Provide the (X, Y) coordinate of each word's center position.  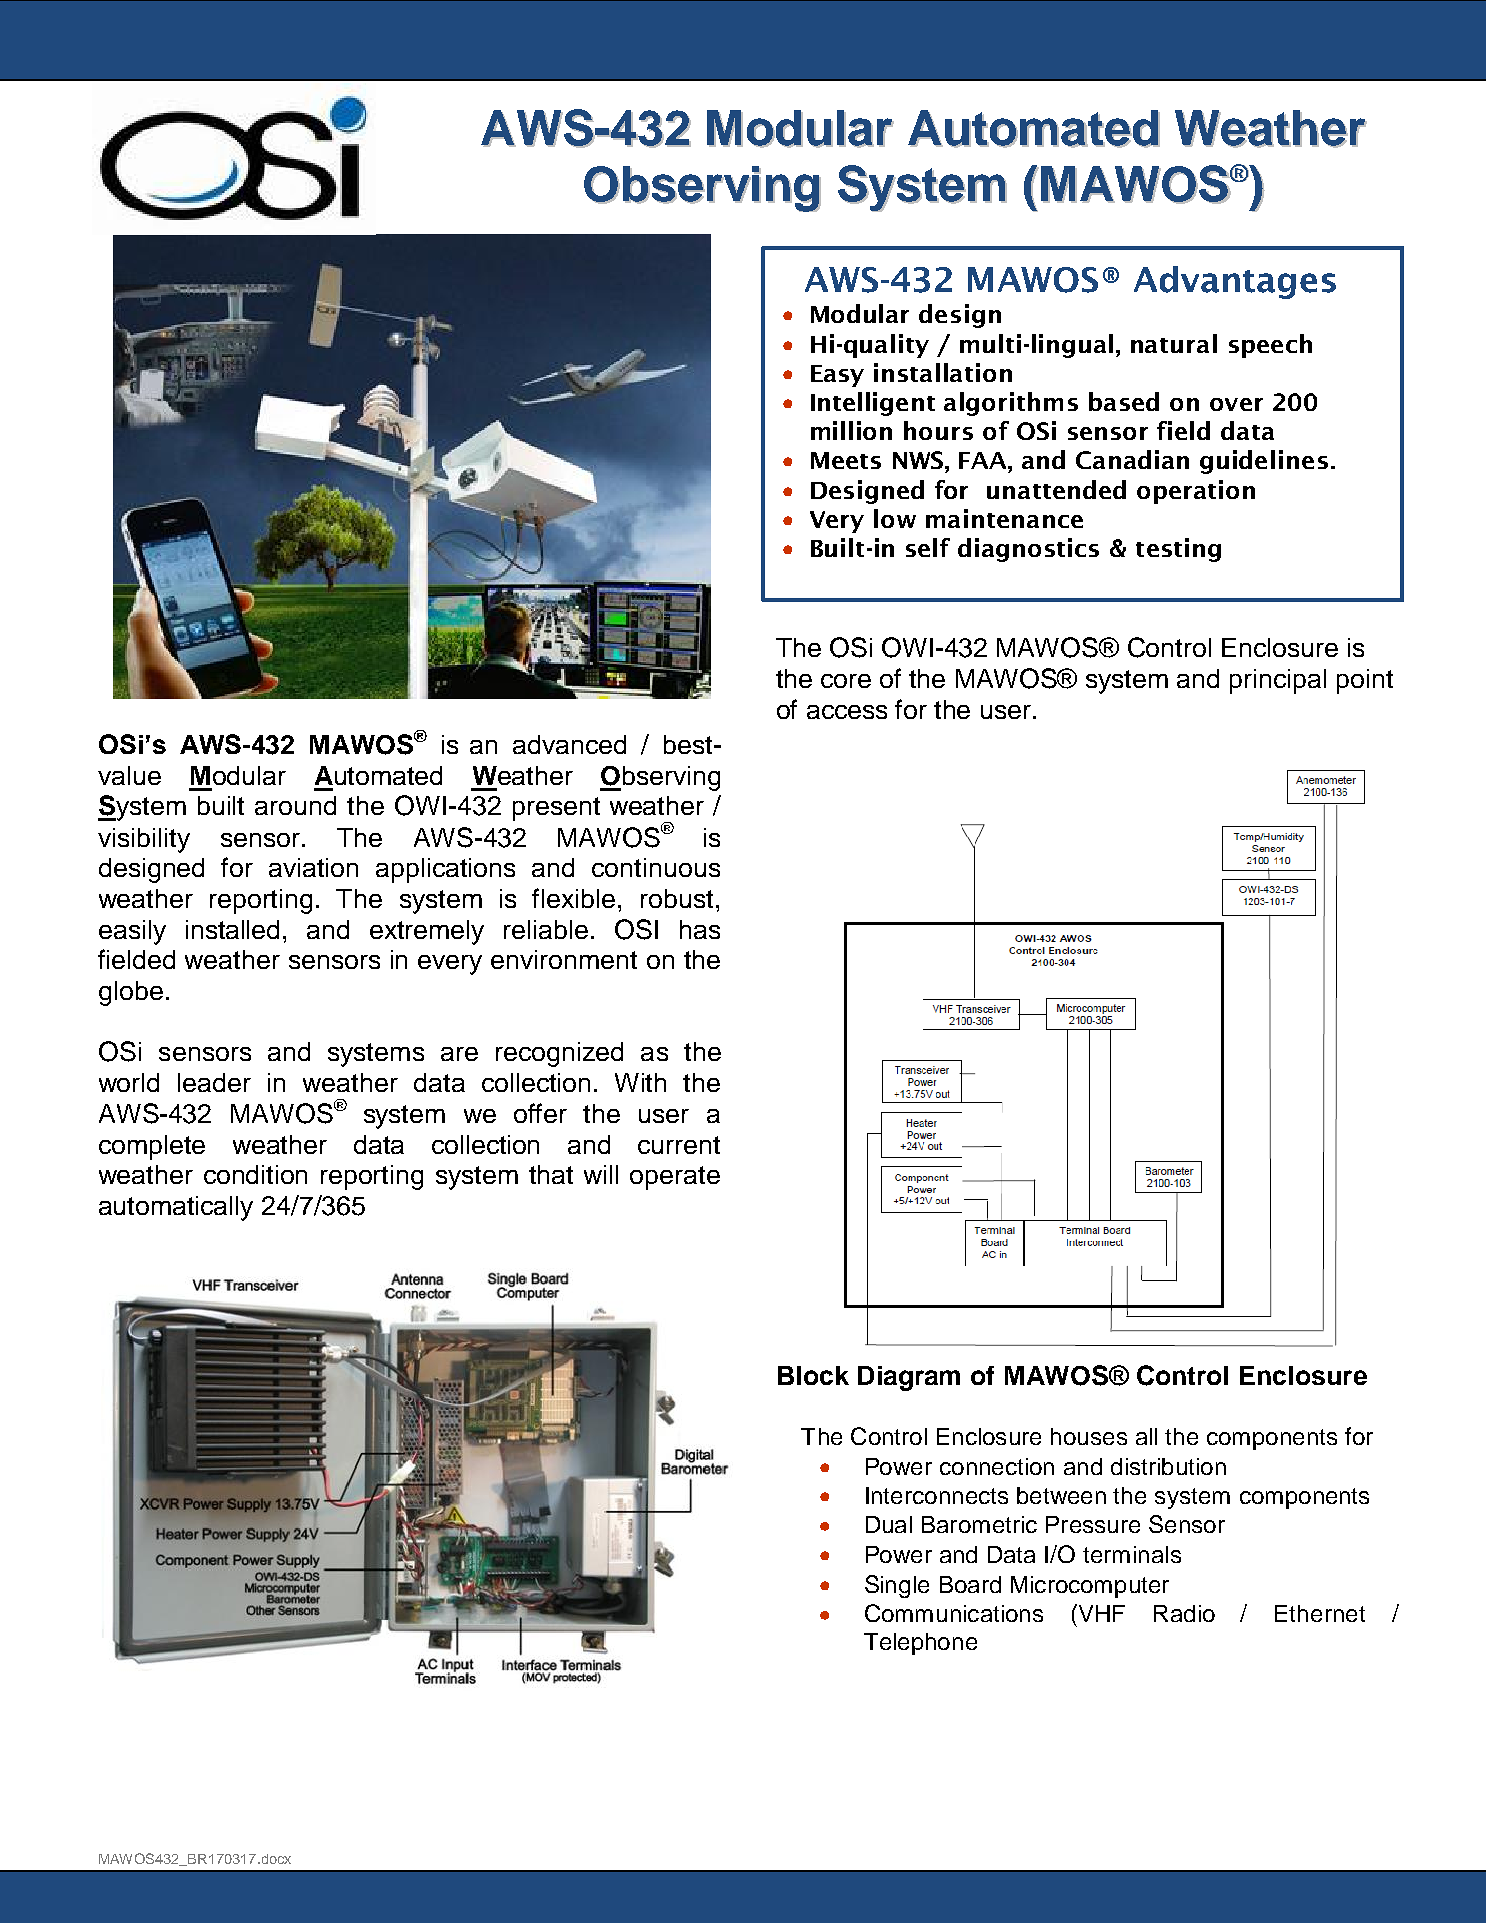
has (700, 929)
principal (1278, 681)
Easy (837, 376)
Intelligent (873, 404)
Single (897, 1586)
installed (232, 929)
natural (1174, 343)
